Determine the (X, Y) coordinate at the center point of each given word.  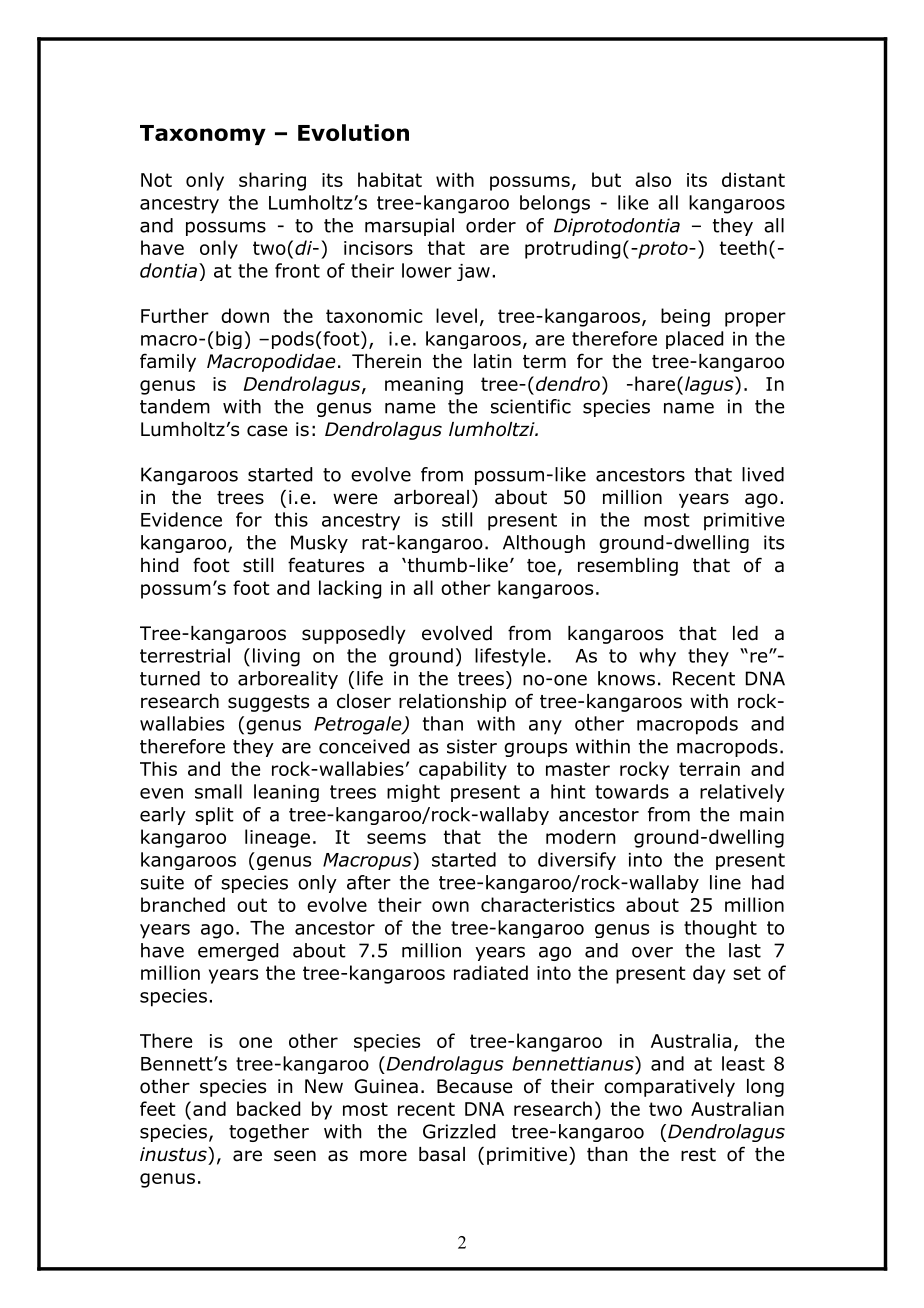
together (269, 1133)
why (657, 657)
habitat (390, 179)
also (653, 179)
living (276, 657)
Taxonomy (203, 135)
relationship (452, 703)
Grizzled (459, 1131)
